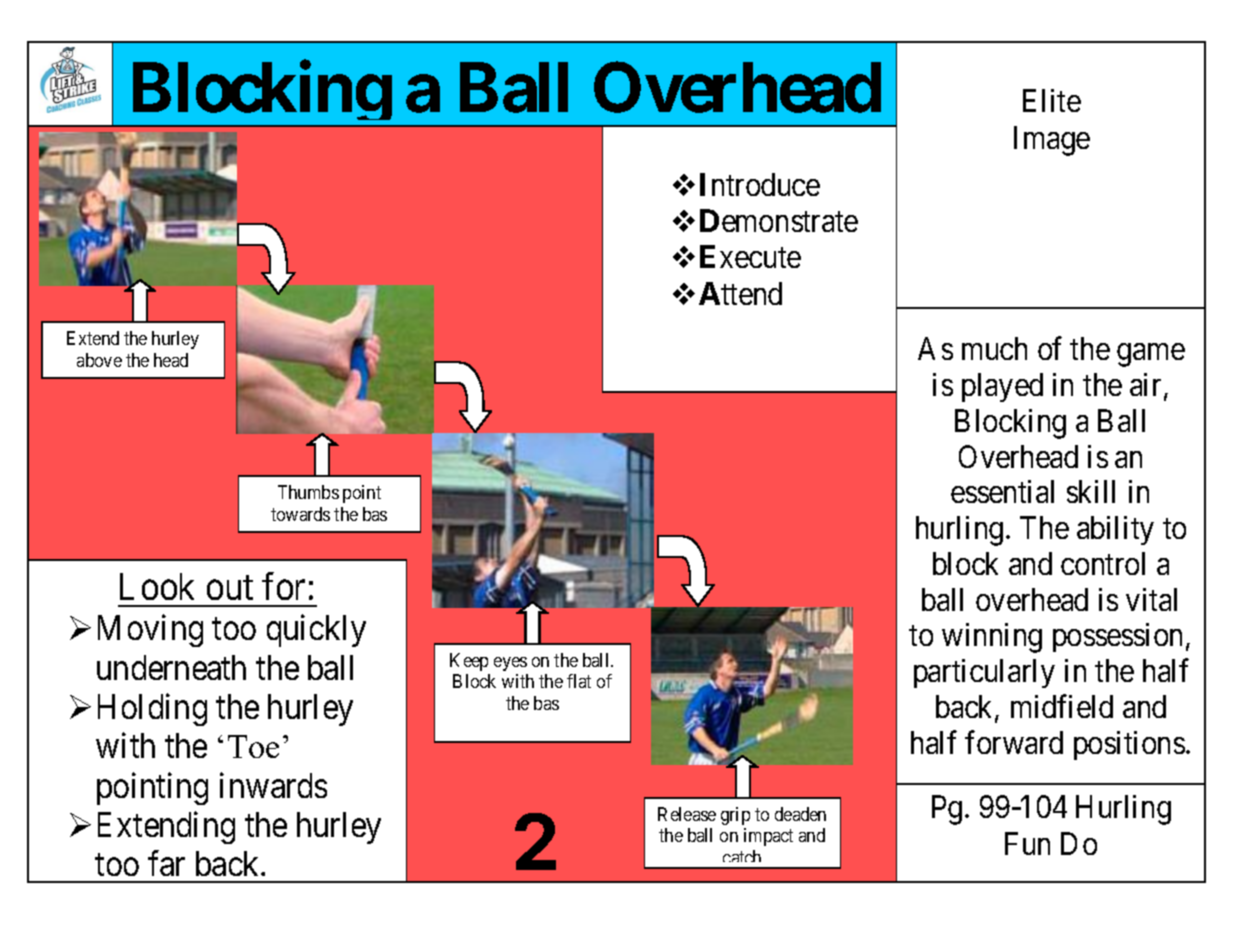 Image resolution: width=1233 pixels, height=952 pixels. Describe the element at coordinates (994, 348) in the document. I see `much` at that location.
